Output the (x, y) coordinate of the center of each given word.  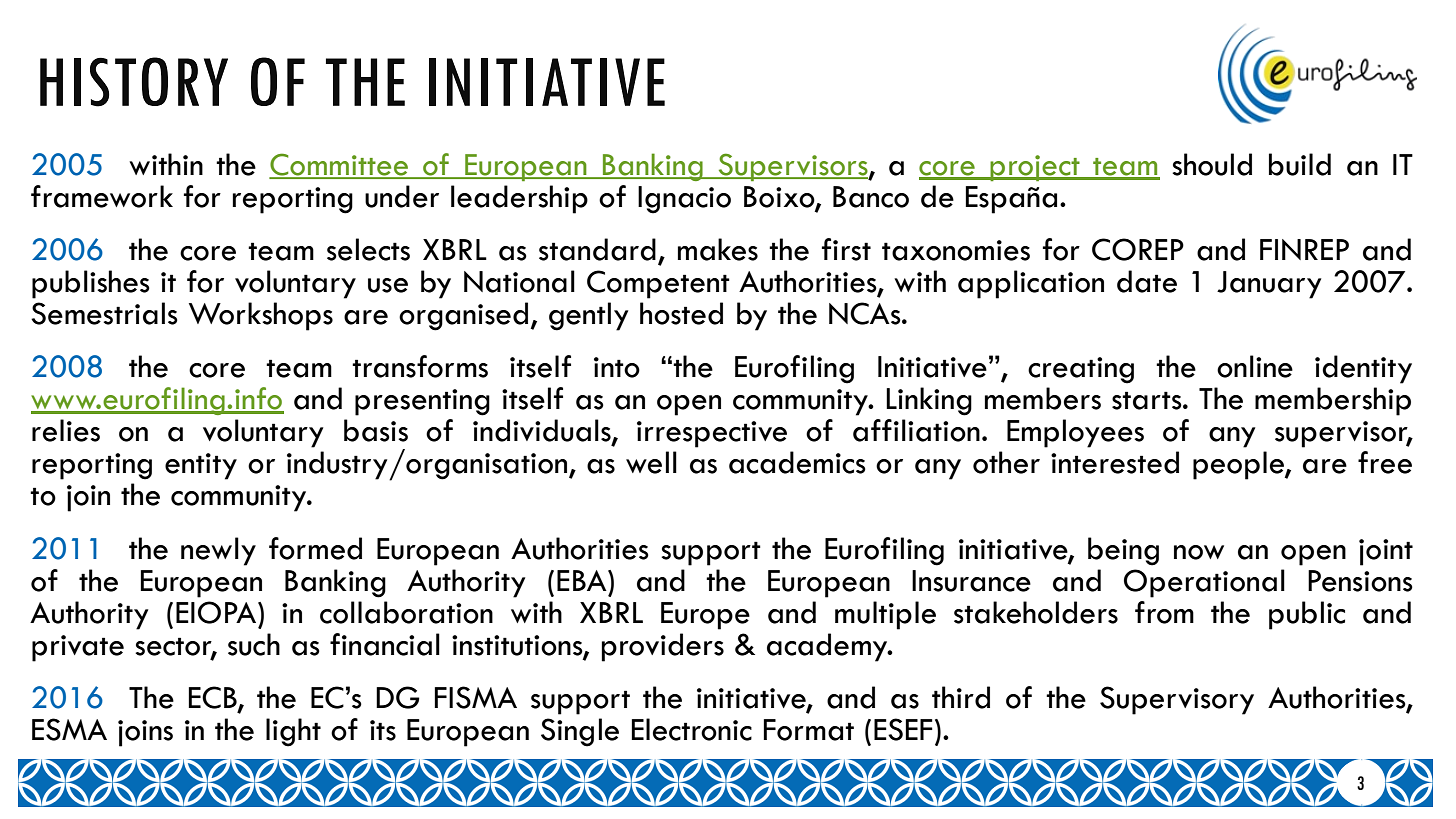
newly (218, 551)
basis (376, 430)
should (1212, 164)
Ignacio (684, 200)
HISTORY (134, 82)
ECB (214, 698)
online (1255, 366)
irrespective (712, 434)
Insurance (971, 581)
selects (368, 249)
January (1269, 285)
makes (718, 249)
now (1199, 552)
